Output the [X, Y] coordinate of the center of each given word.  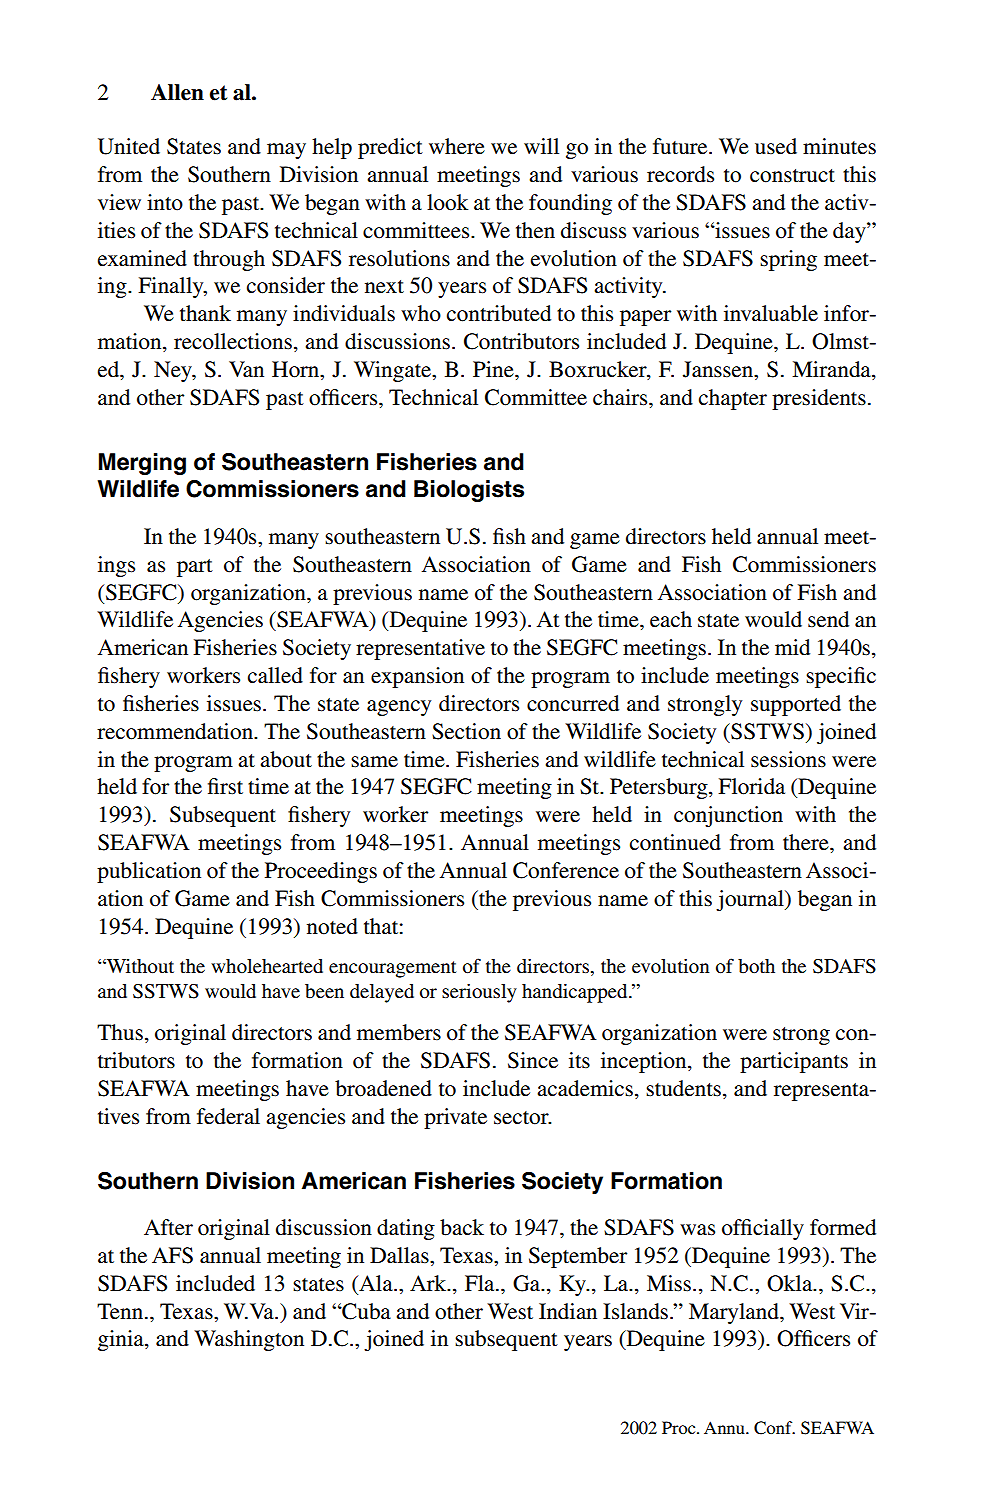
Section [466, 731]
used [776, 146]
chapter [733, 399]
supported [796, 705]
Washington [249, 1340]
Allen [177, 92]
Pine [494, 369]
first [225, 786]
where [457, 146]
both [756, 966]
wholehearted [267, 966]
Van [246, 369]
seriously [479, 993]
